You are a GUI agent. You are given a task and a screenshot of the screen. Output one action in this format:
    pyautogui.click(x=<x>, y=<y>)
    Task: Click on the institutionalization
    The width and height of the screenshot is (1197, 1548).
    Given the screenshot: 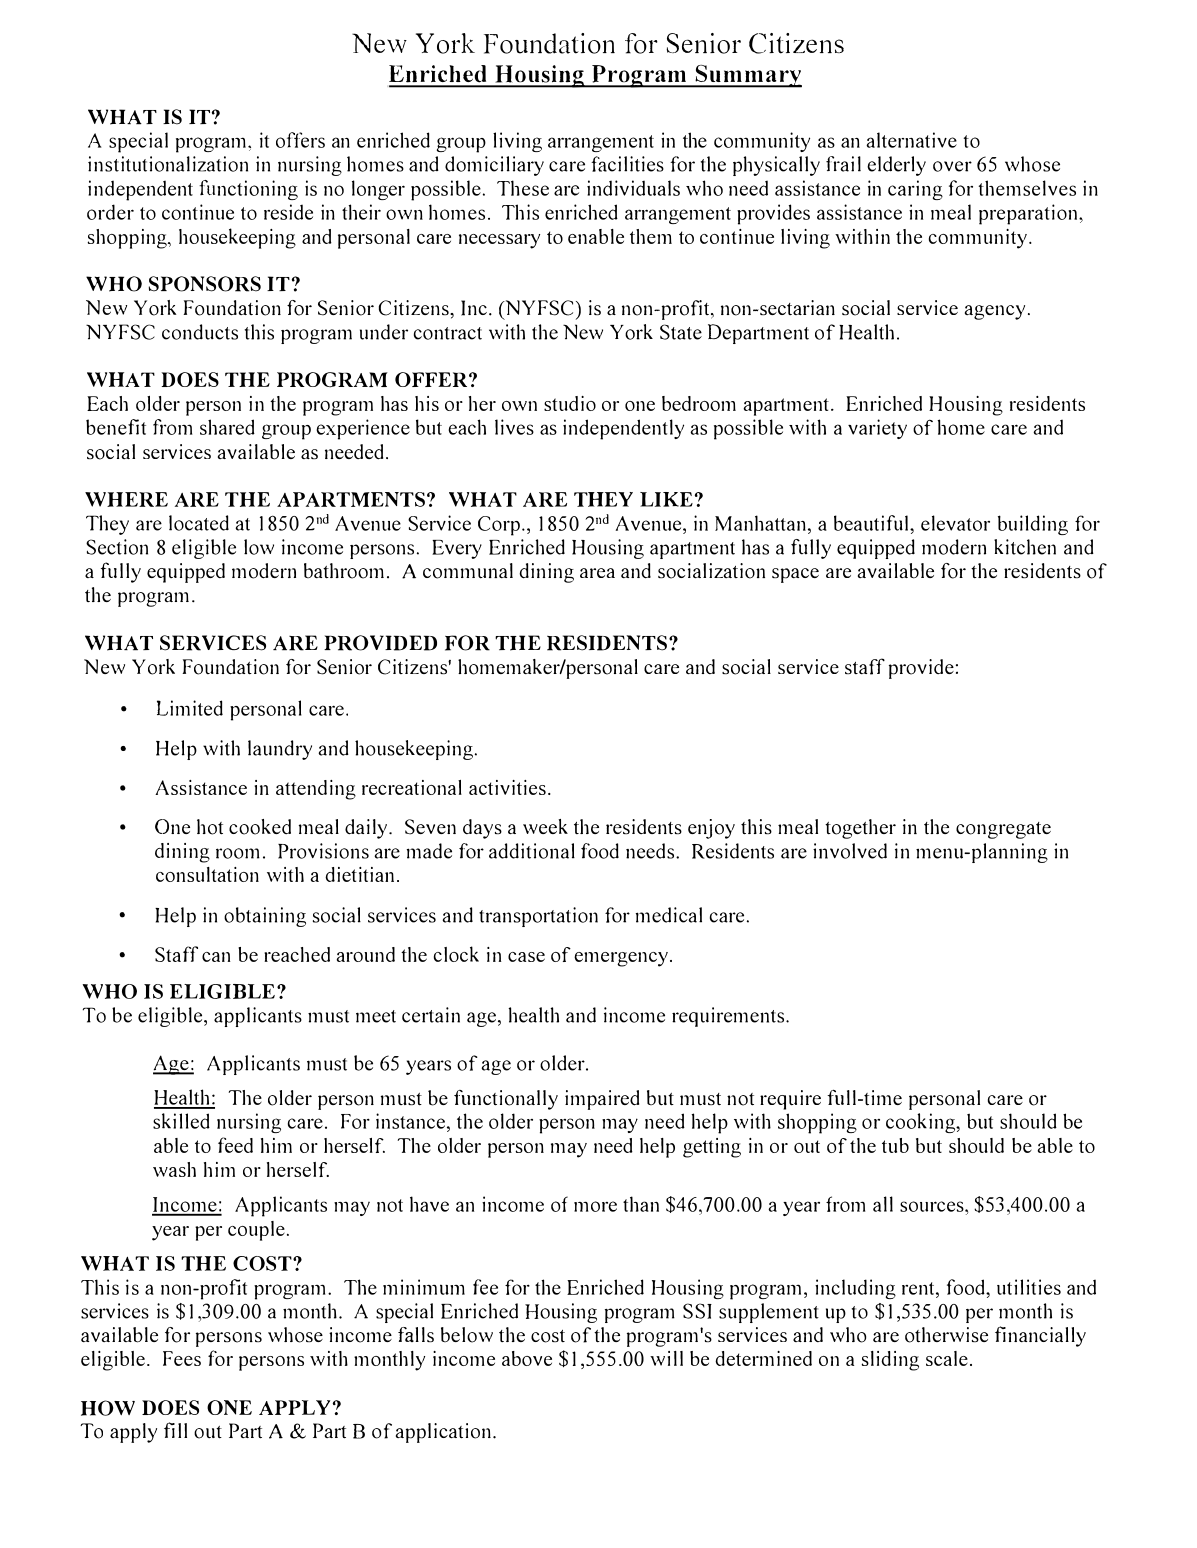 What is the action you would take?
    pyautogui.click(x=168, y=164)
